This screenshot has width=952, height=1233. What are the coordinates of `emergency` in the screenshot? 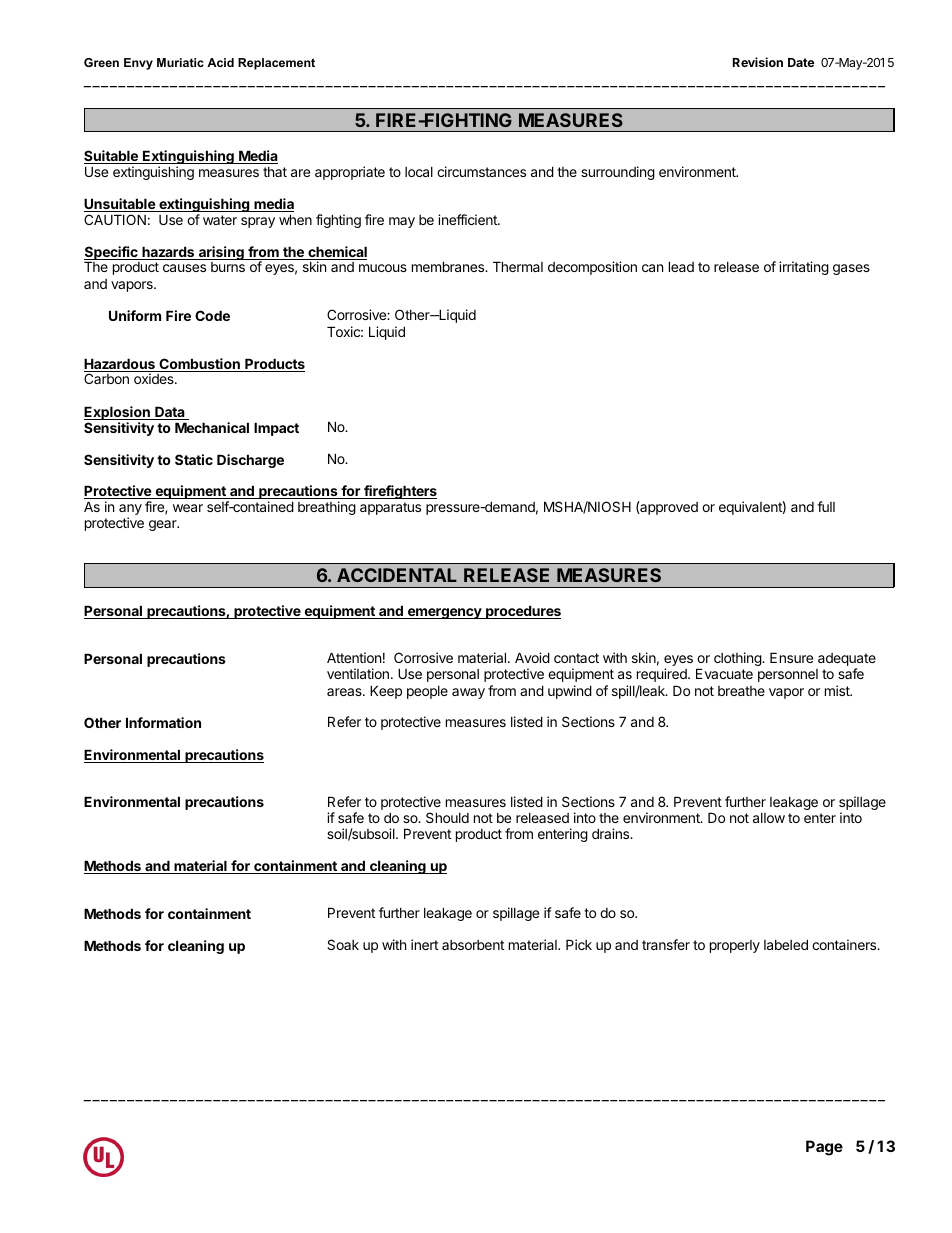 It's located at (445, 613).
